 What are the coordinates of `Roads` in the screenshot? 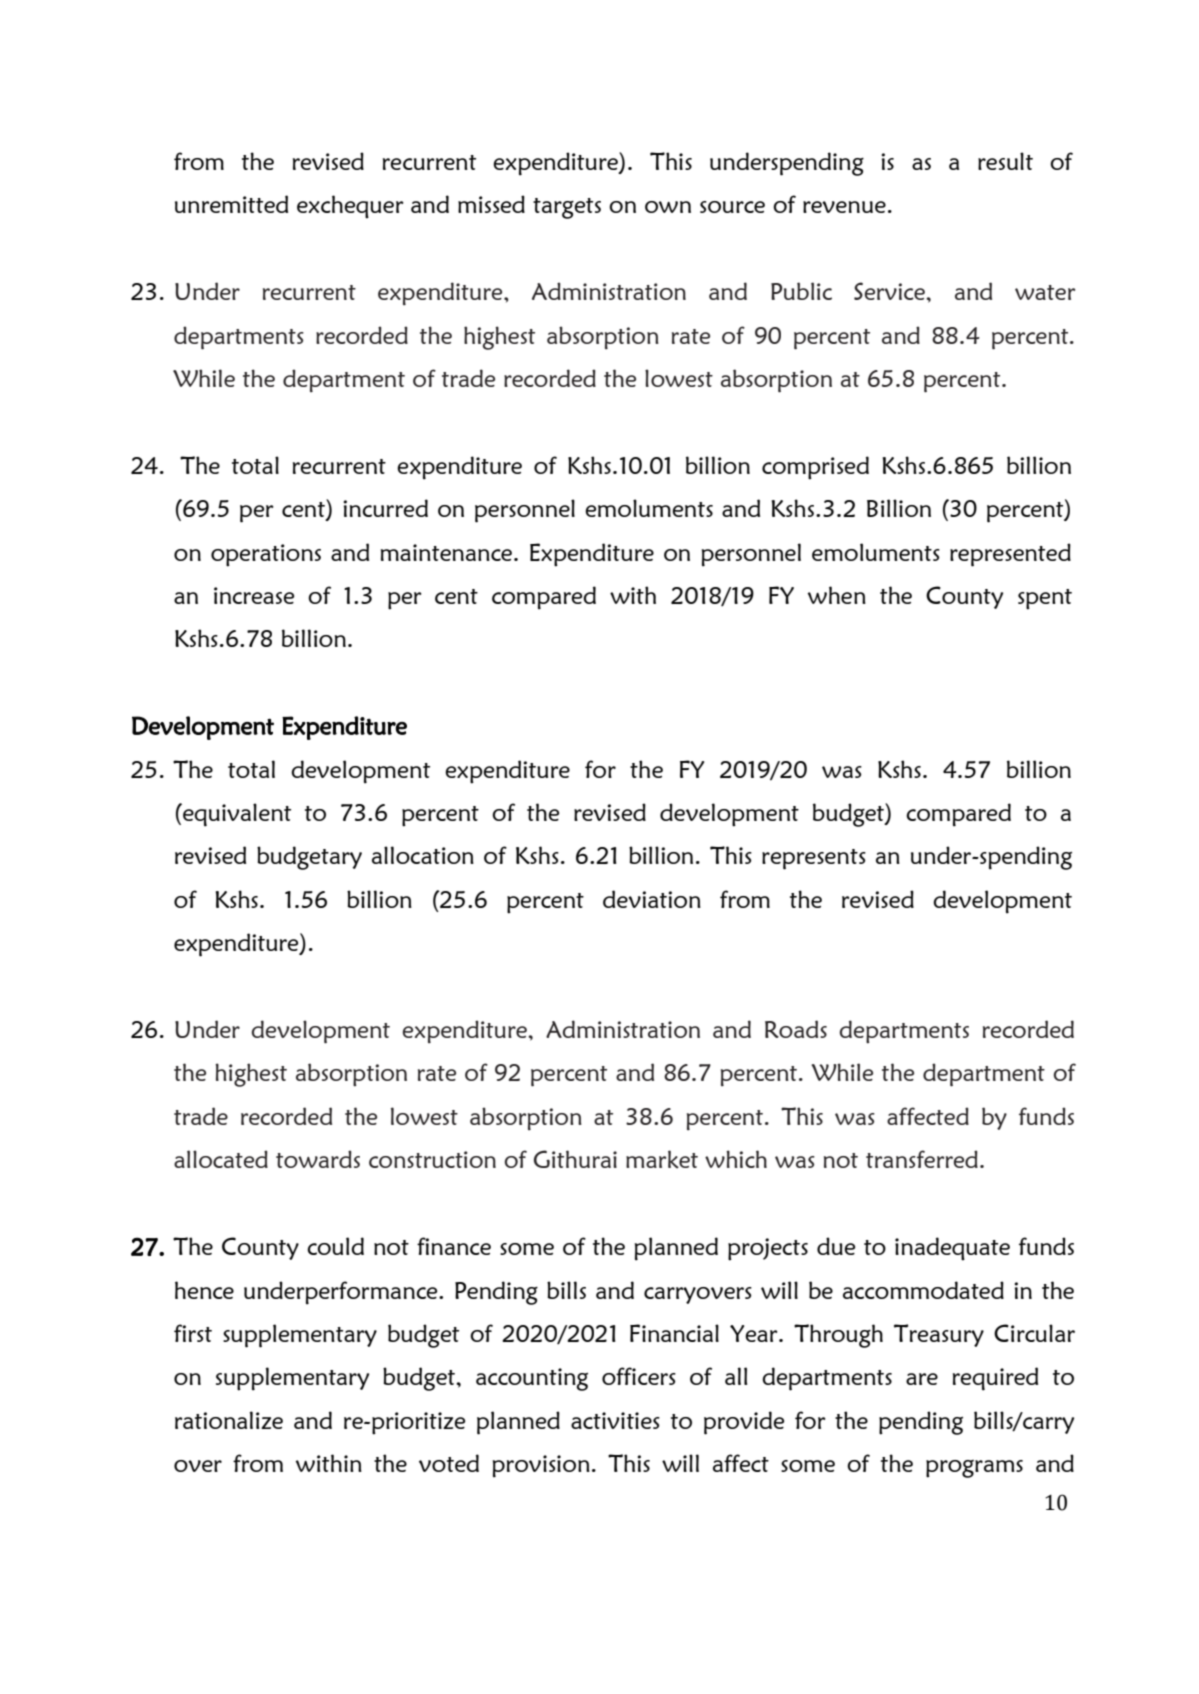 It's located at (796, 1029).
